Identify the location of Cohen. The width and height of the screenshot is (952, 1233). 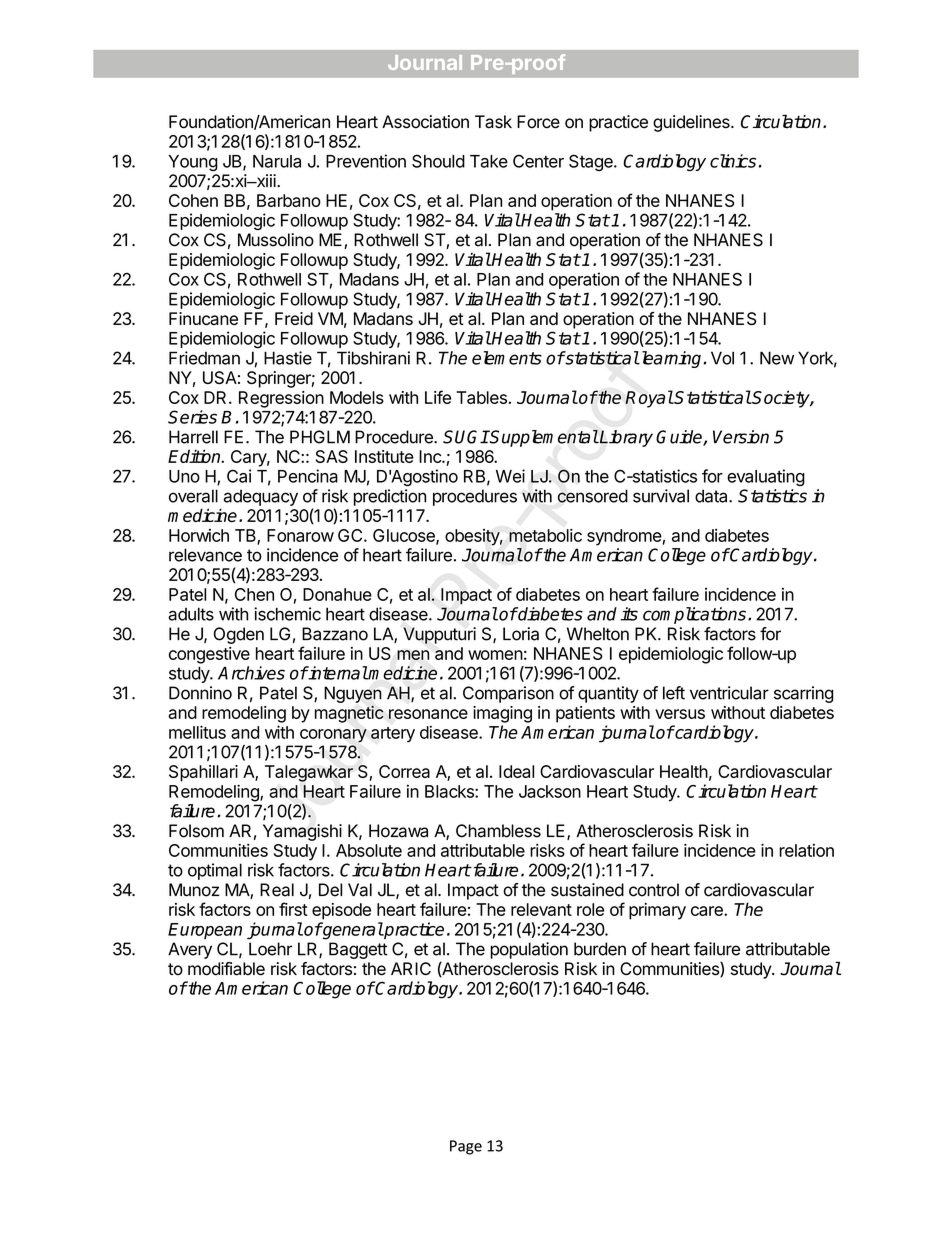
(193, 200).
